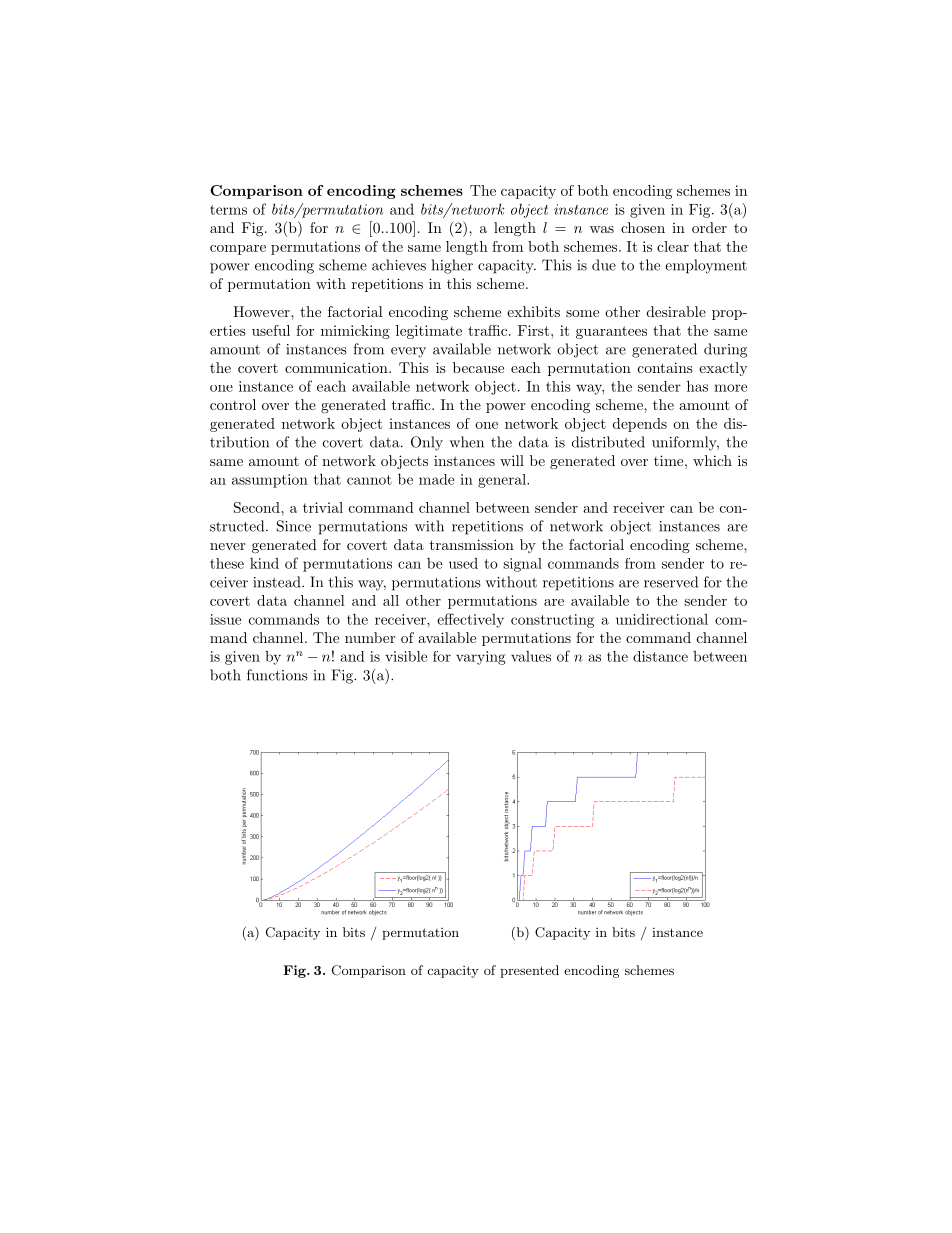  What do you see at coordinates (463, 563) in the image?
I see `used` at bounding box center [463, 563].
